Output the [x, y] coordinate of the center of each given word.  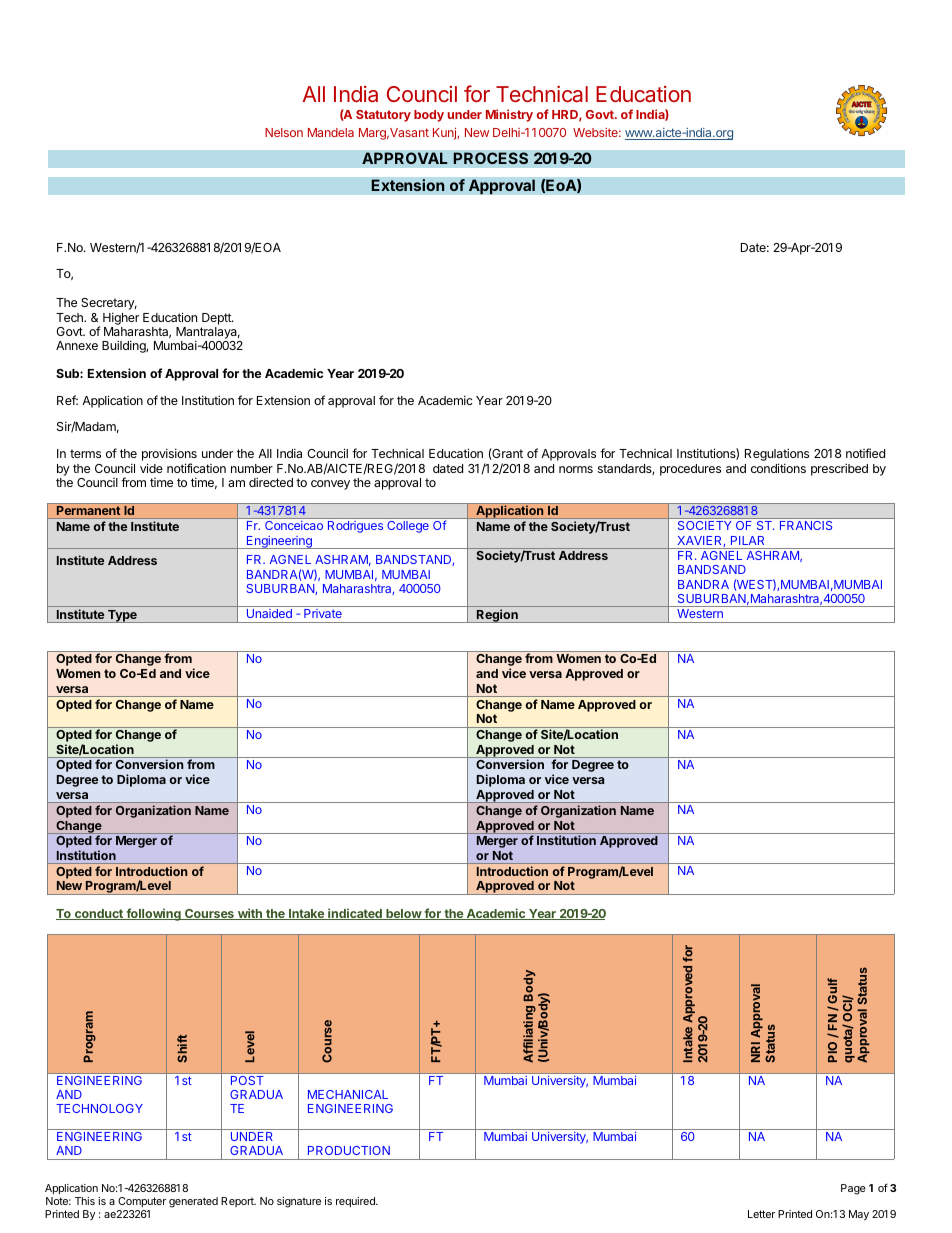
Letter [761, 1214]
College [408, 527]
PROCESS [490, 158]
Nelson [284, 132]
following [153, 914]
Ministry [509, 115]
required [356, 1202]
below [403, 914]
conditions [778, 468]
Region [497, 616]
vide [151, 468]
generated [193, 1202]
